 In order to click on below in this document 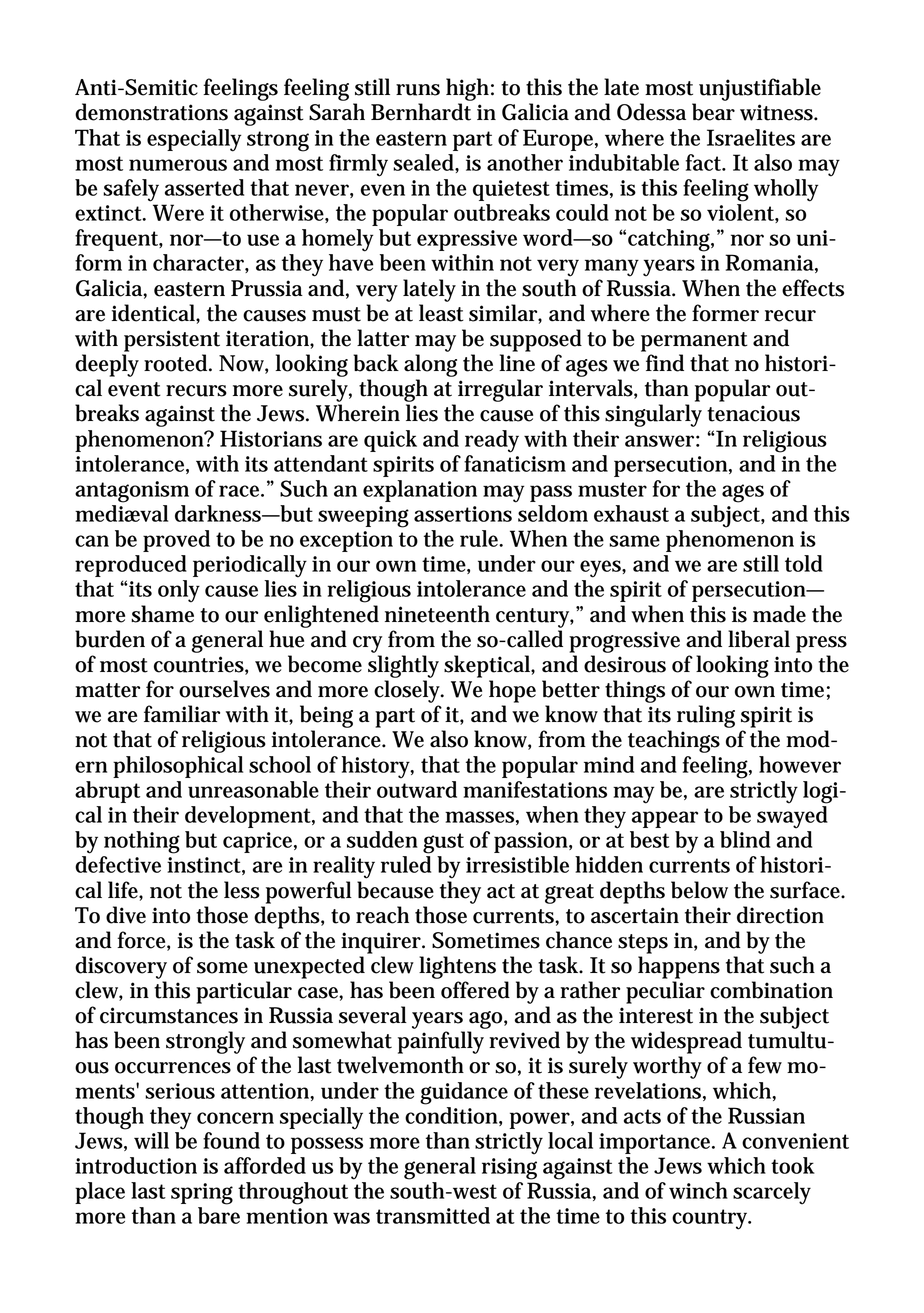, I will do `click(699, 890)`.
